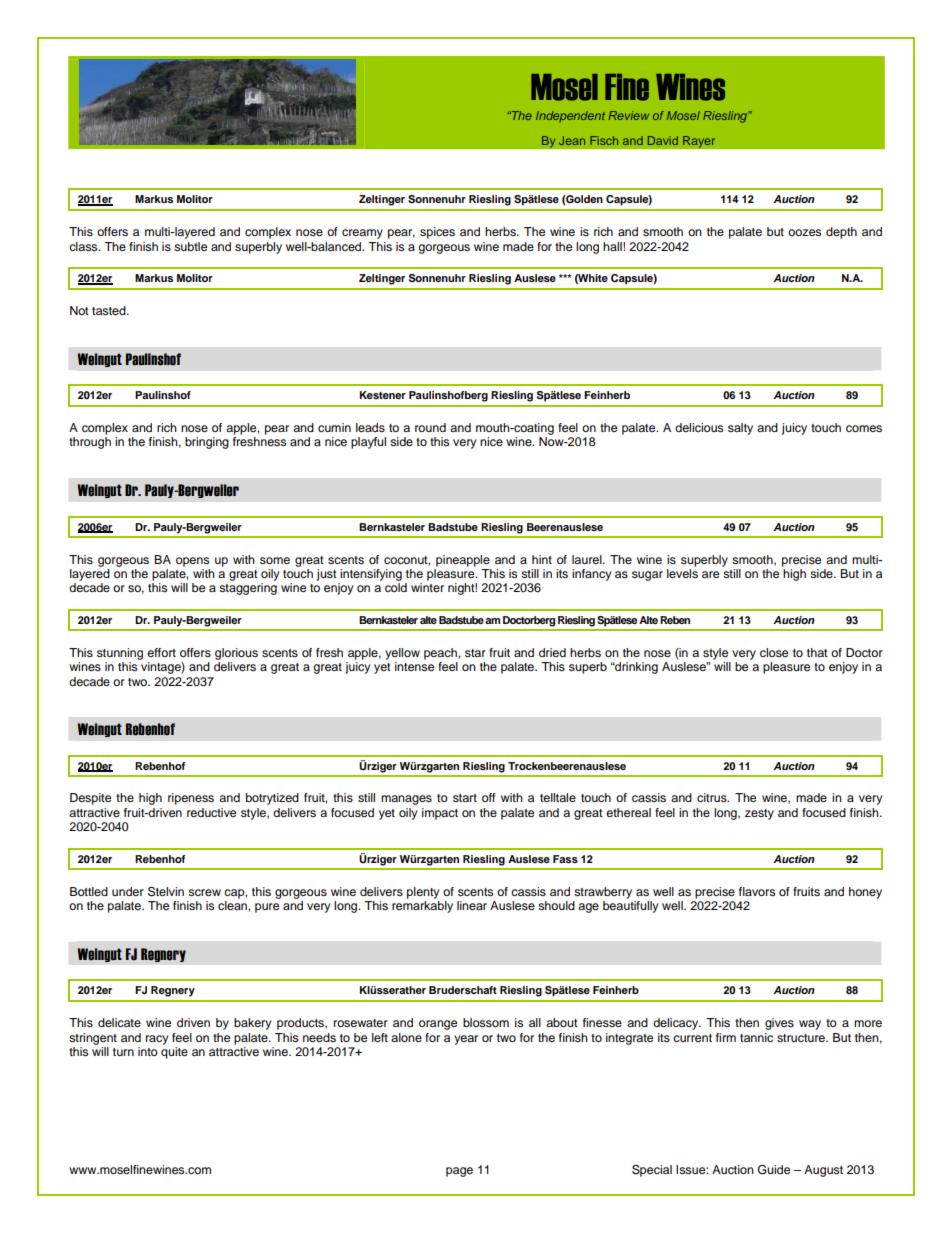 This image has height=1233, width=952. What do you see at coordinates (572, 140) in the image?
I see `Jean` at bounding box center [572, 140].
